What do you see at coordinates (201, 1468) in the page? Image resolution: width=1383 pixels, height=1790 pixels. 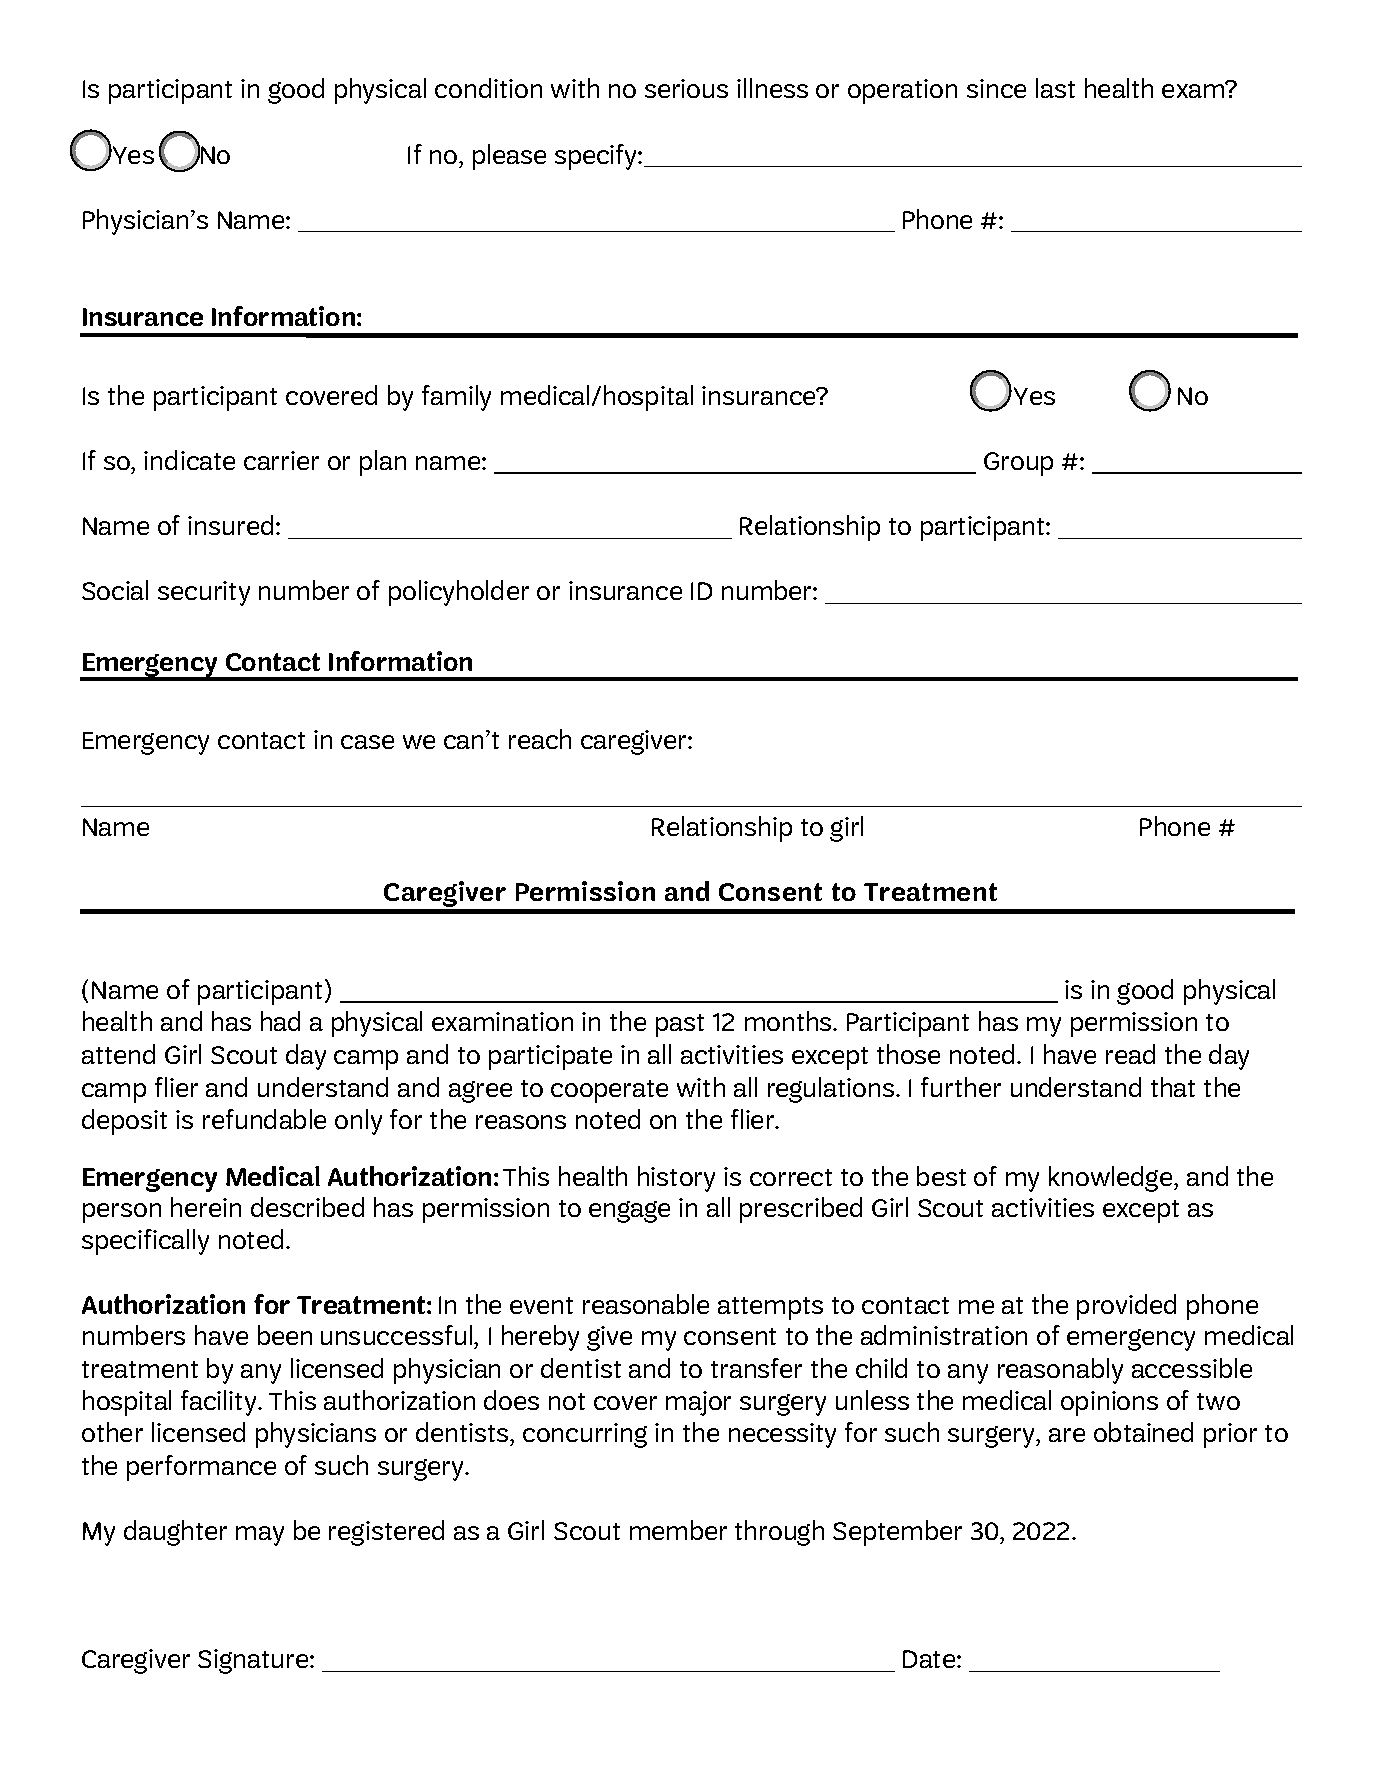 I see `performance` at bounding box center [201, 1468].
